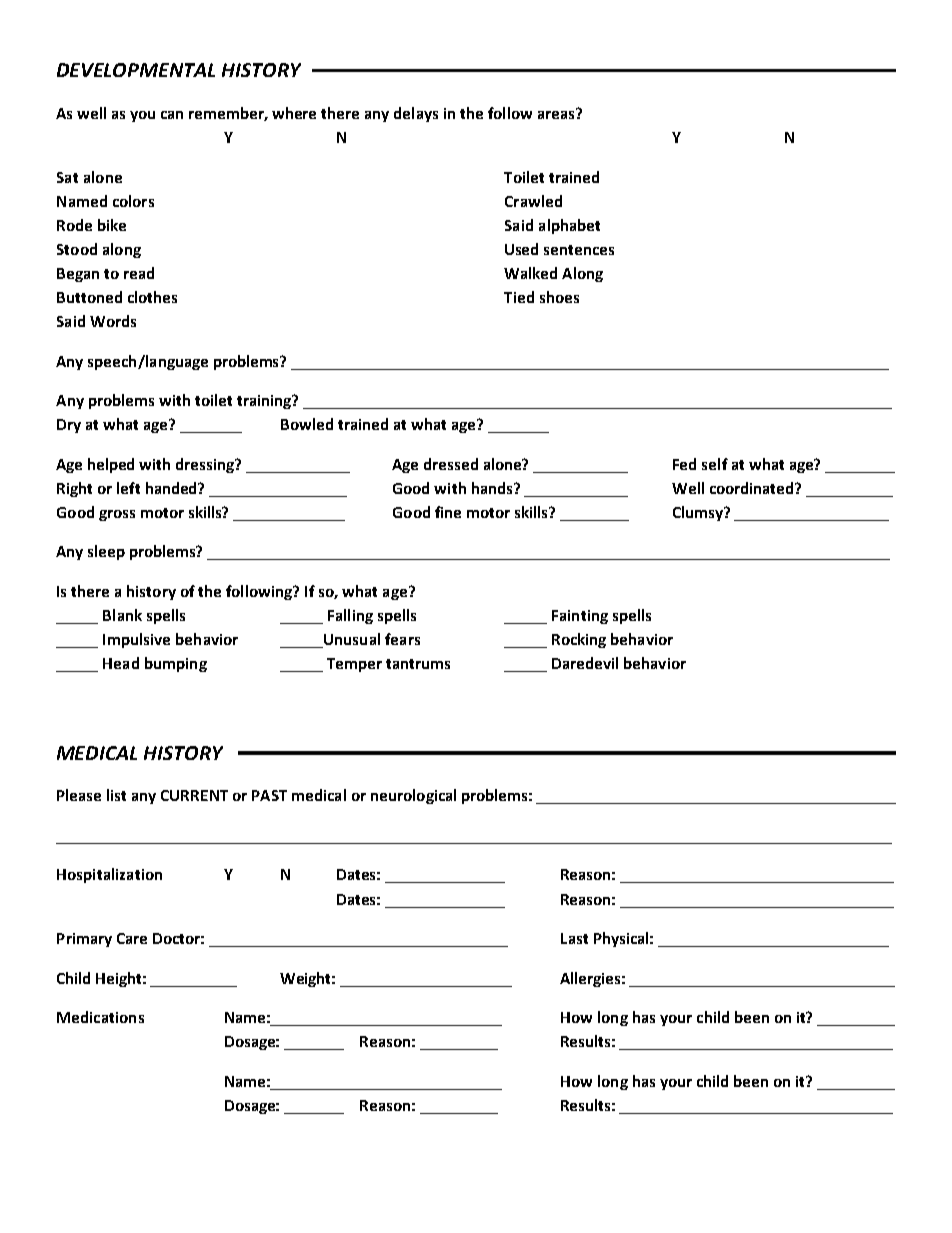 The width and height of the page is (952, 1233). I want to click on Medications, so click(100, 1017).
